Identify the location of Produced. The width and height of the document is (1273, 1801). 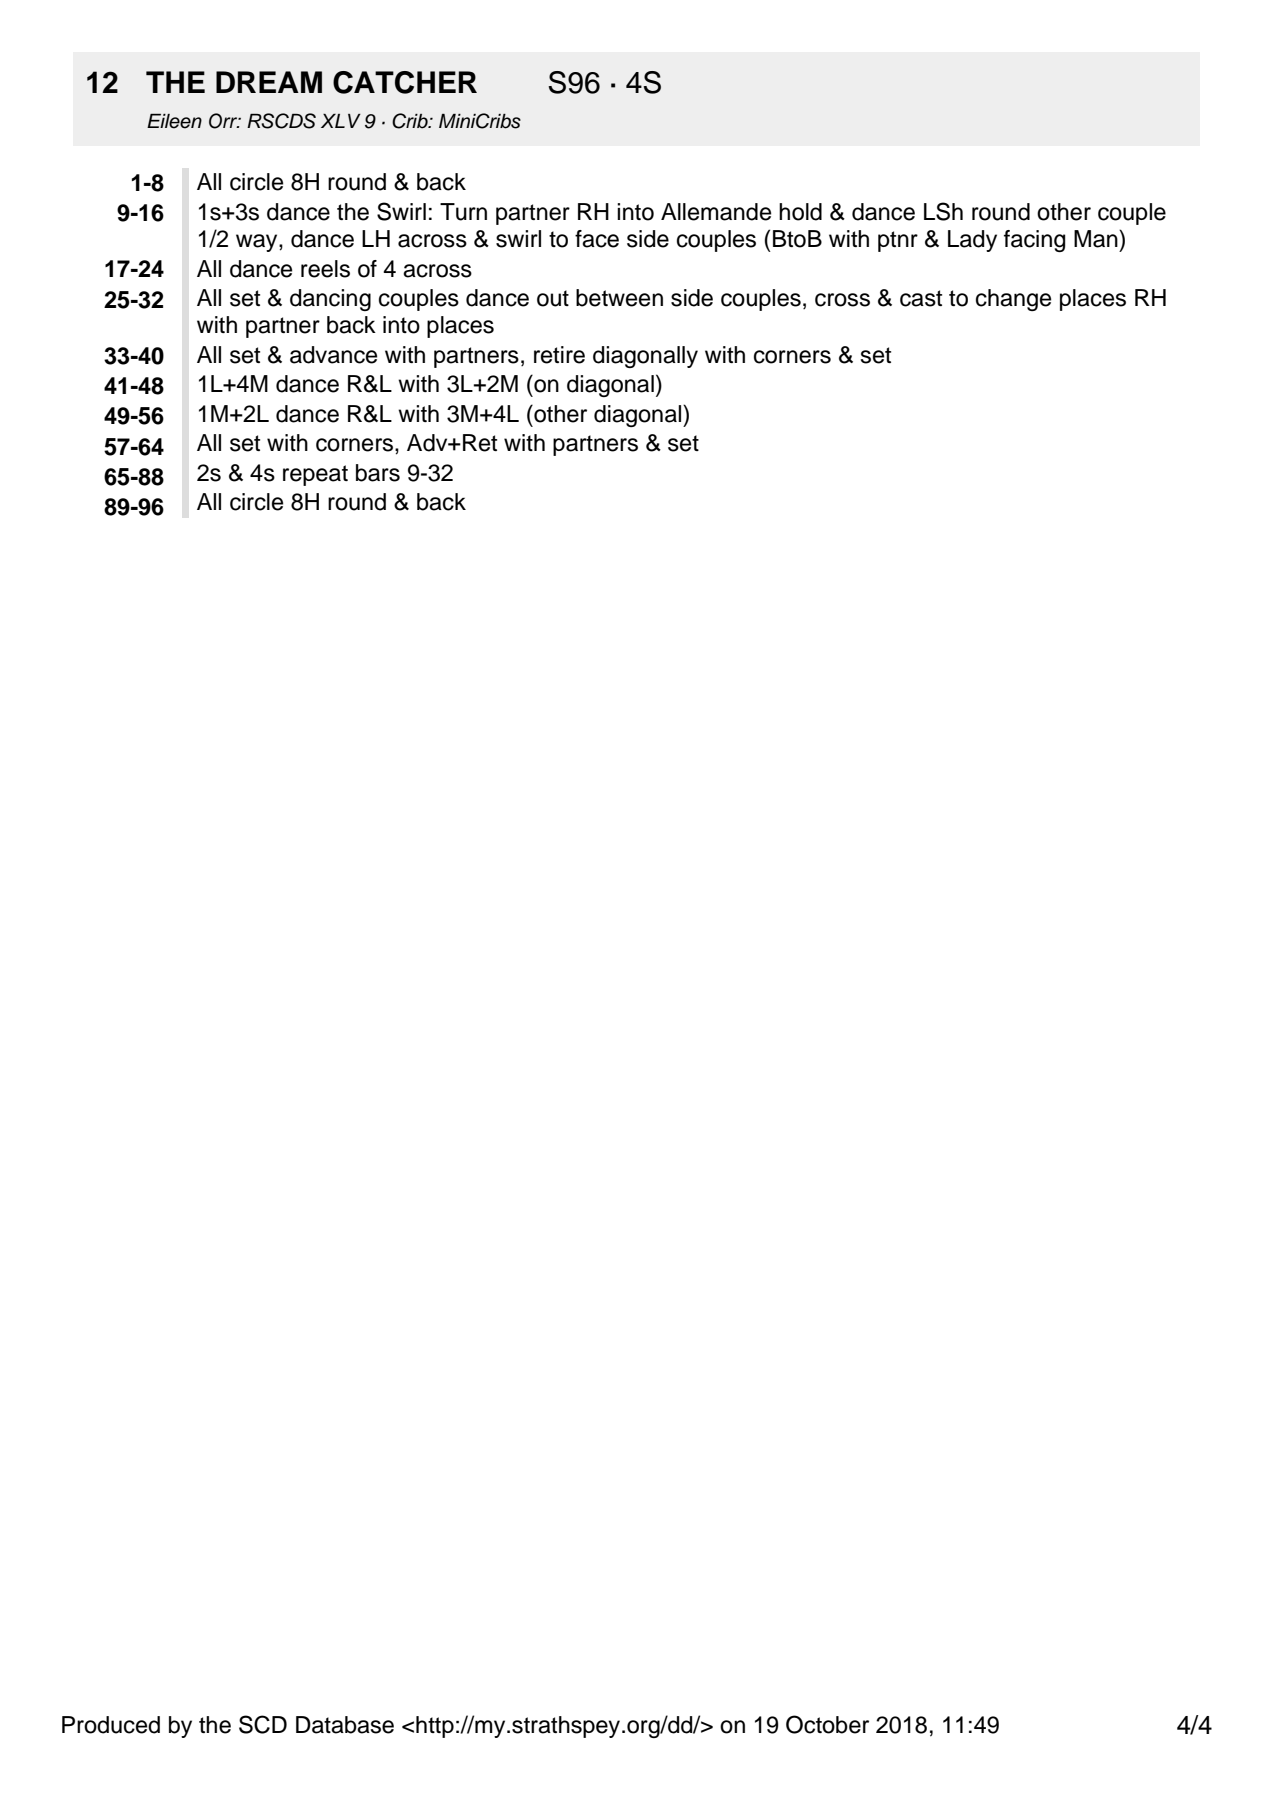
(111, 1725).
